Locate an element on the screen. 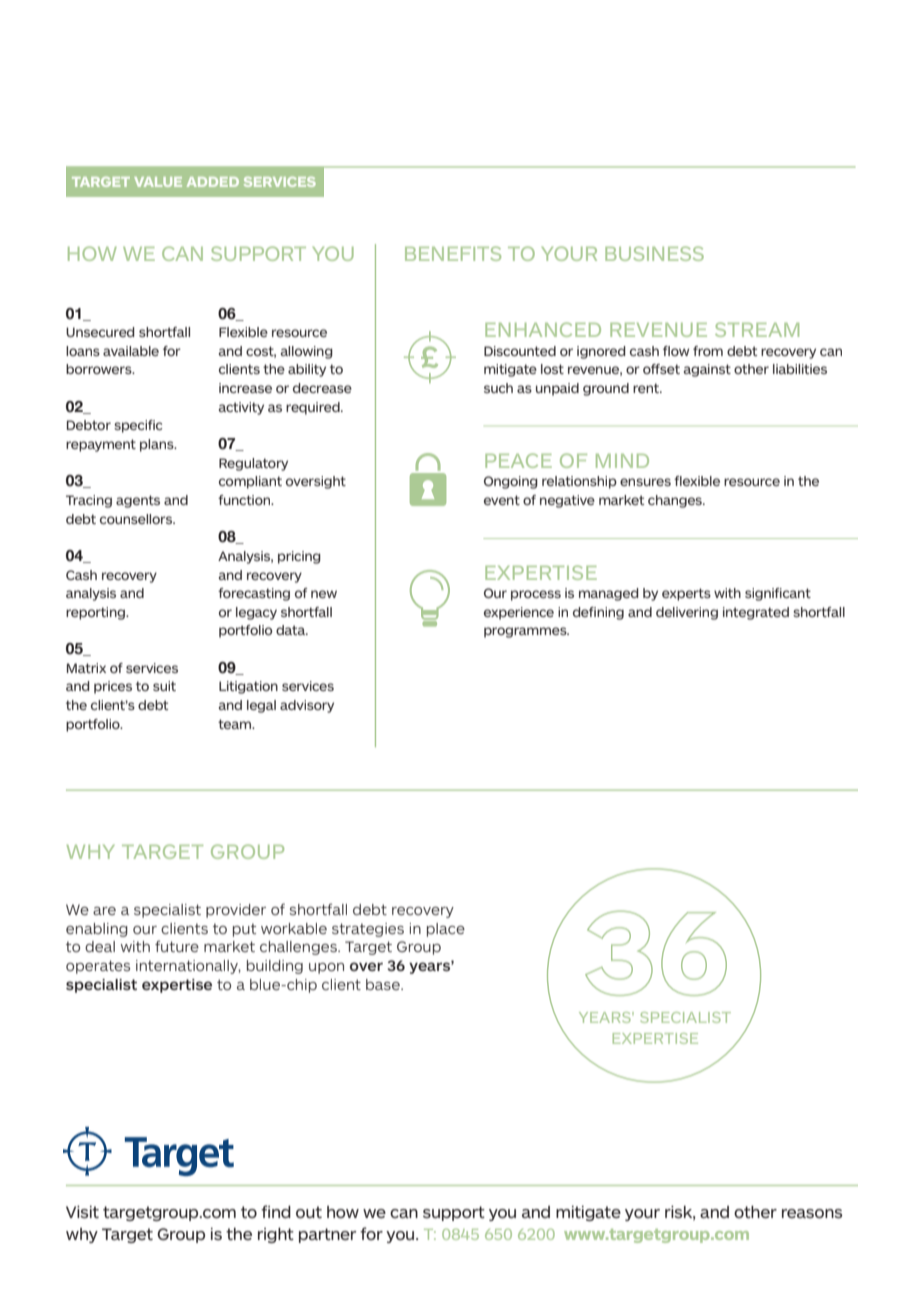 This screenshot has width=924, height=1308. Ongoing is located at coordinates (511, 482).
